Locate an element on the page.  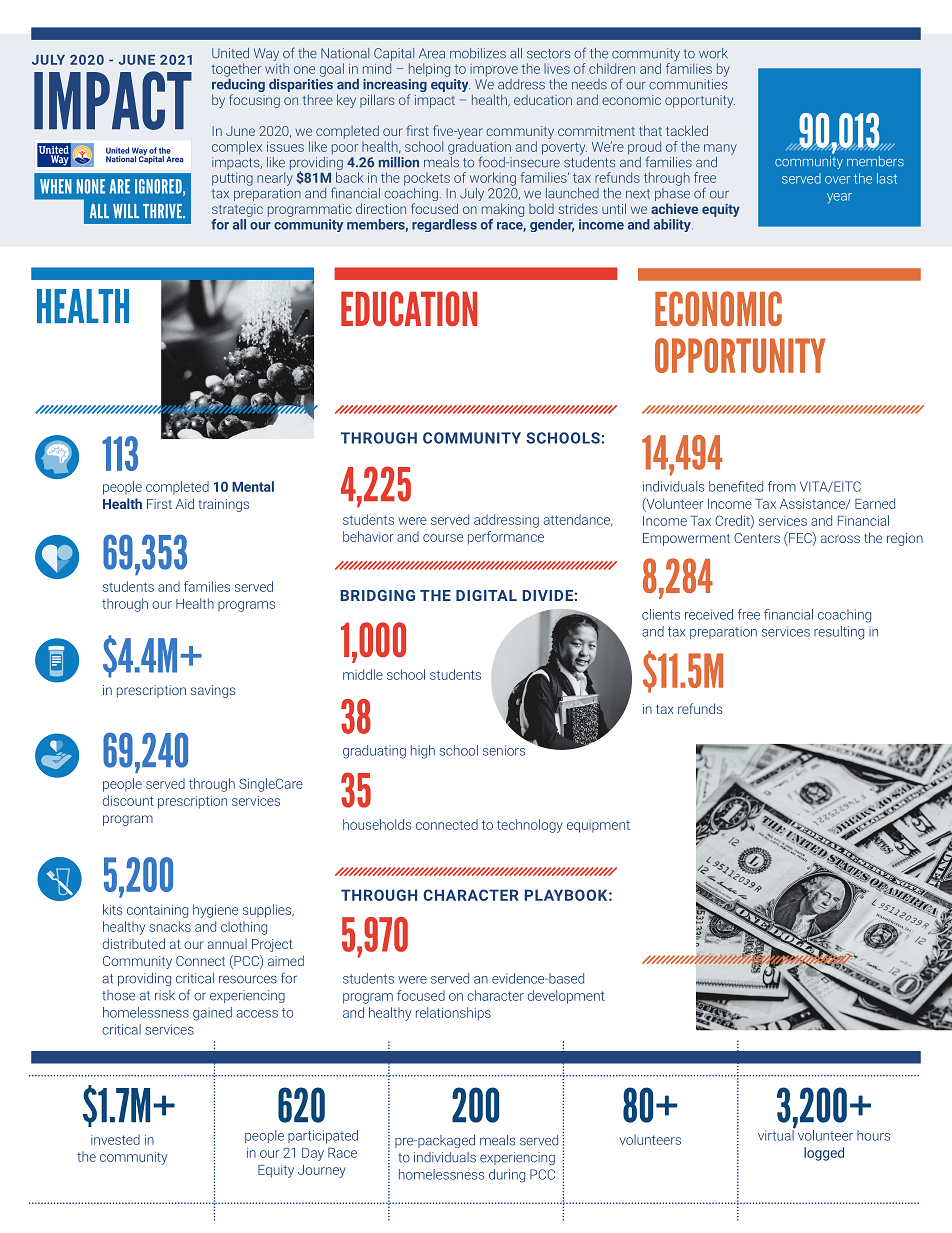
communities is located at coordinates (688, 84).
